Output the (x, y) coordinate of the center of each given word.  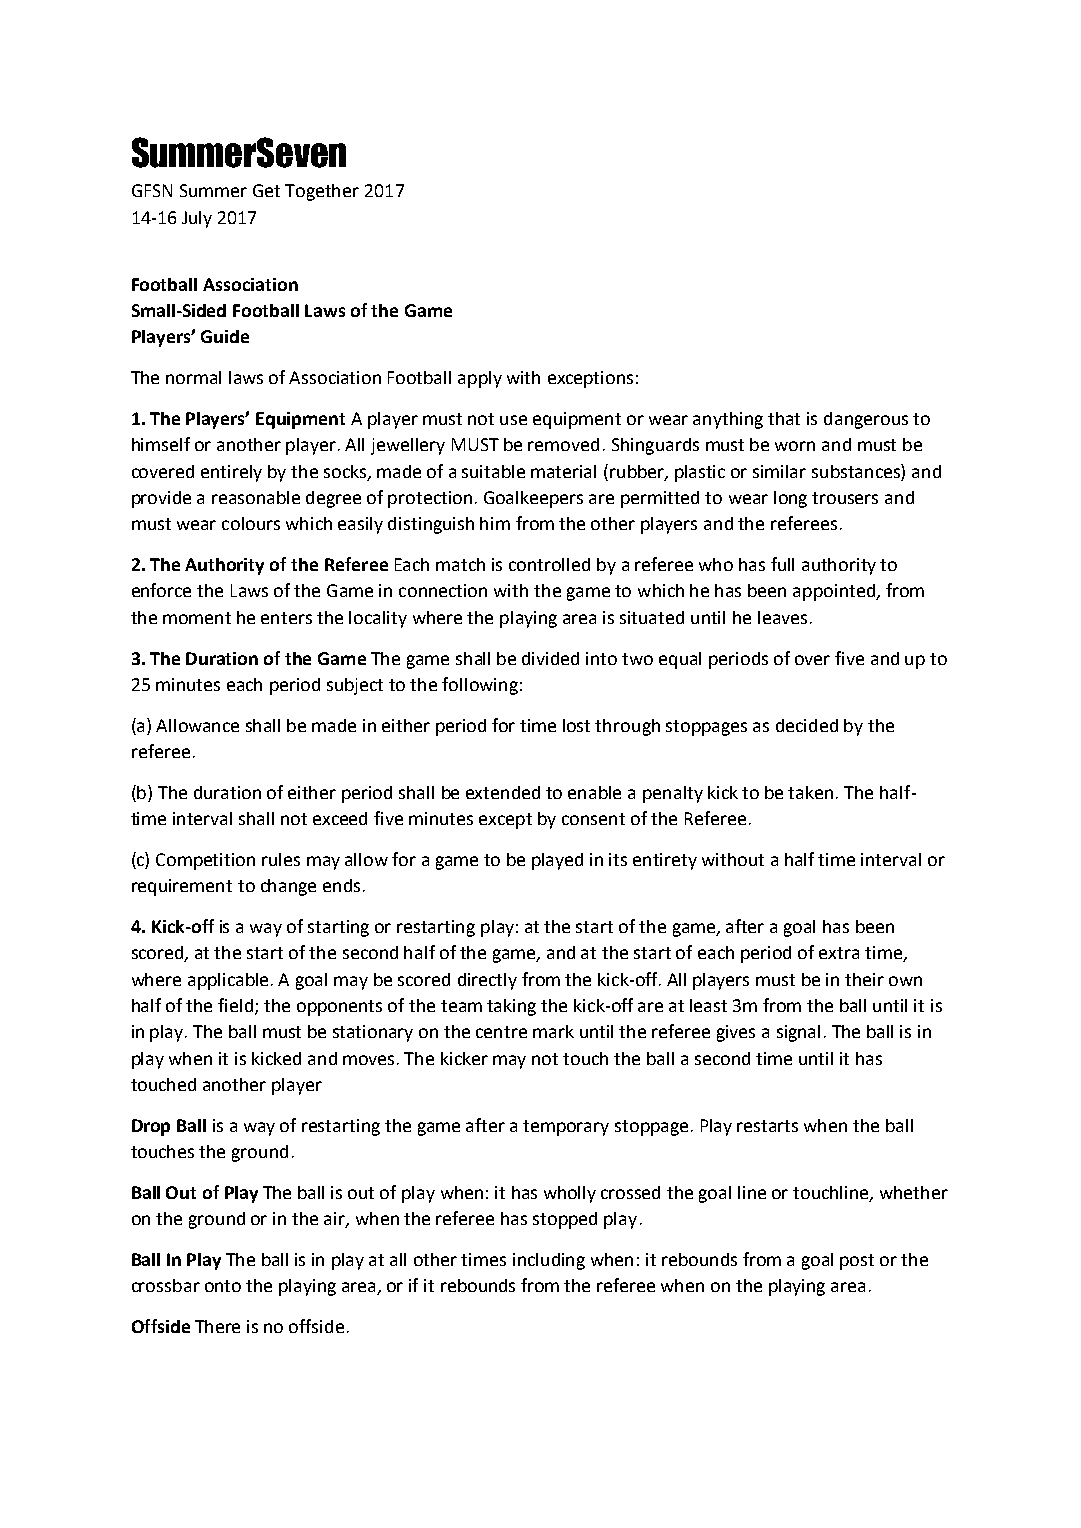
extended (503, 792)
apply (480, 379)
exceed (340, 818)
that (784, 418)
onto (223, 1286)
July (197, 219)
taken (810, 792)
